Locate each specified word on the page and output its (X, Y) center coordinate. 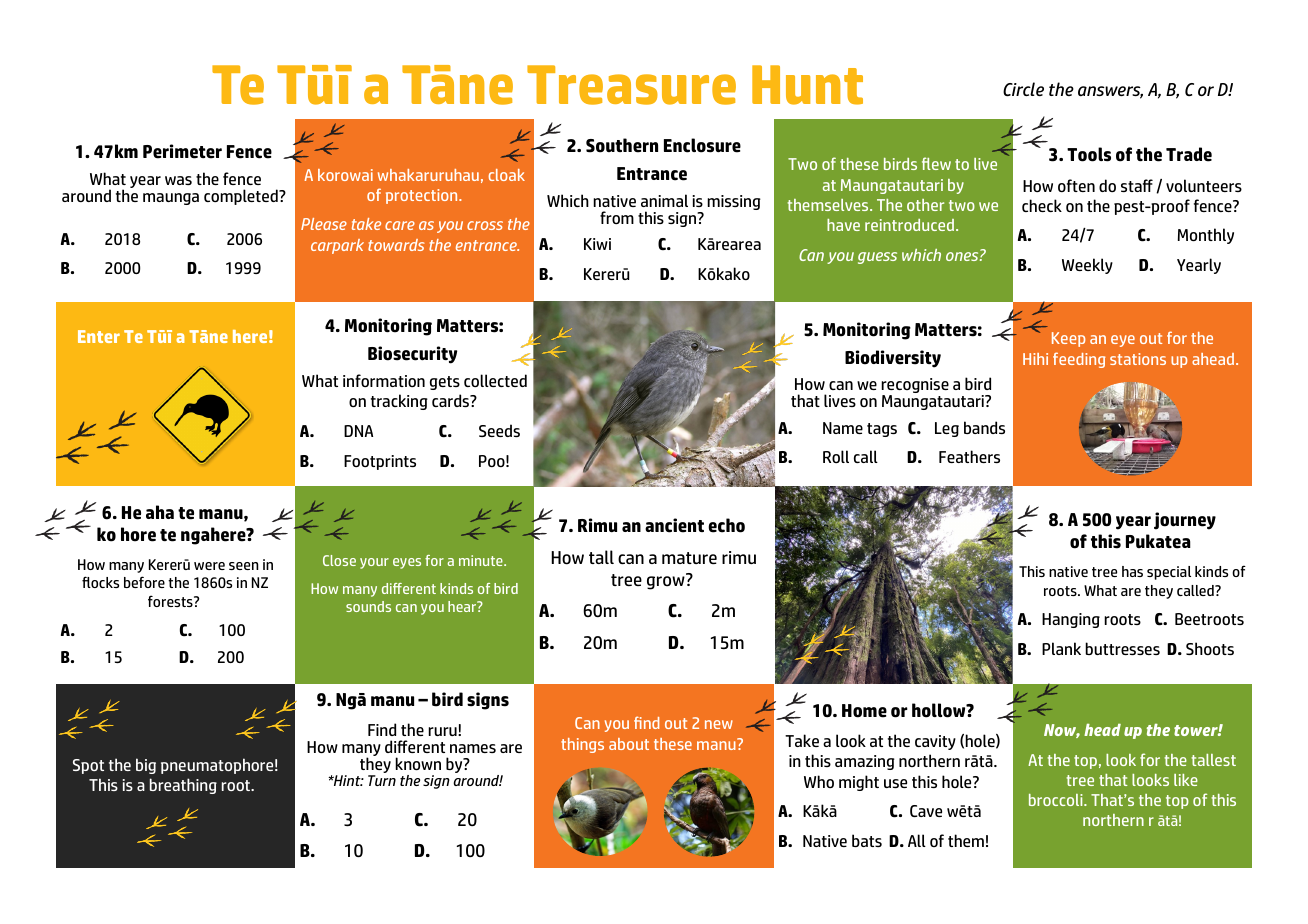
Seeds (499, 430)
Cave (926, 811)
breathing (183, 786)
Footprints (380, 462)
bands (984, 427)
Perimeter (182, 151)
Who (819, 781)
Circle (1023, 89)
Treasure (631, 85)
